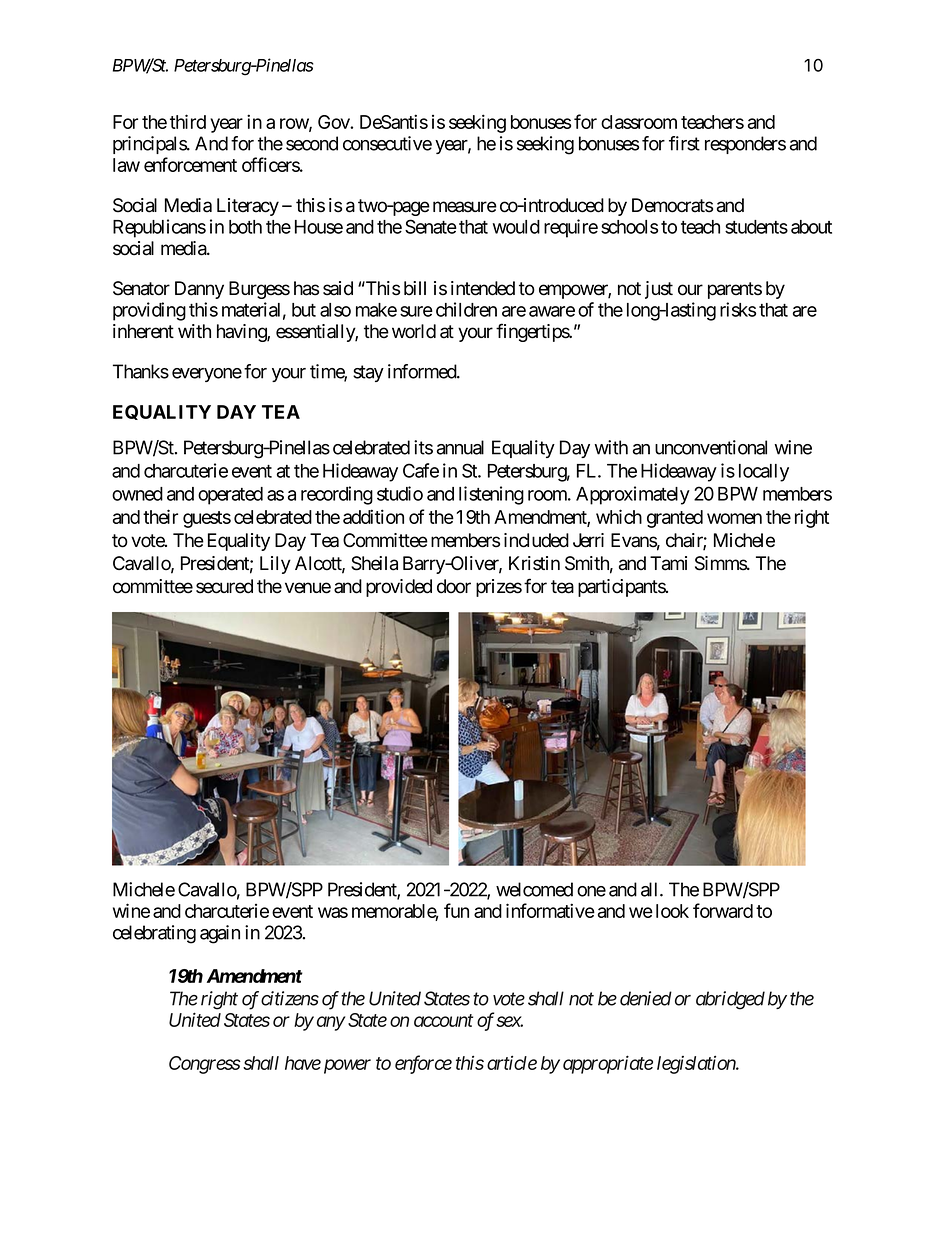 The width and height of the document is (952, 1233). What do you see at coordinates (205, 1065) in the document?
I see `Congress` at bounding box center [205, 1065].
